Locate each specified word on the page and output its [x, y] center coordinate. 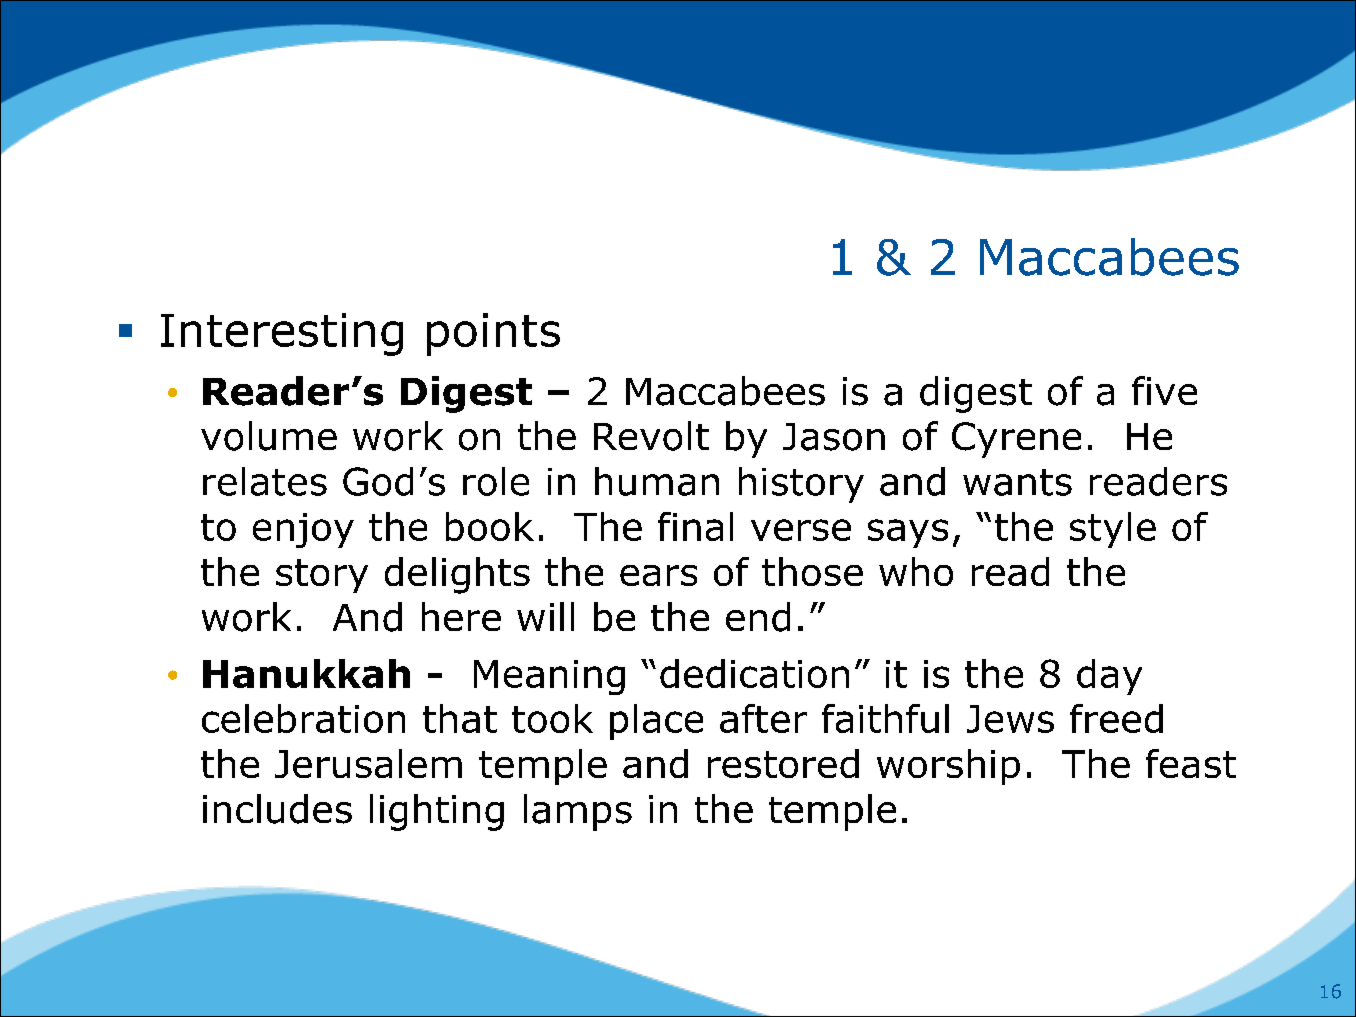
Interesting [282, 334]
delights [457, 575]
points [493, 334]
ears [658, 575]
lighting [437, 812]
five [1164, 390]
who [916, 571]
